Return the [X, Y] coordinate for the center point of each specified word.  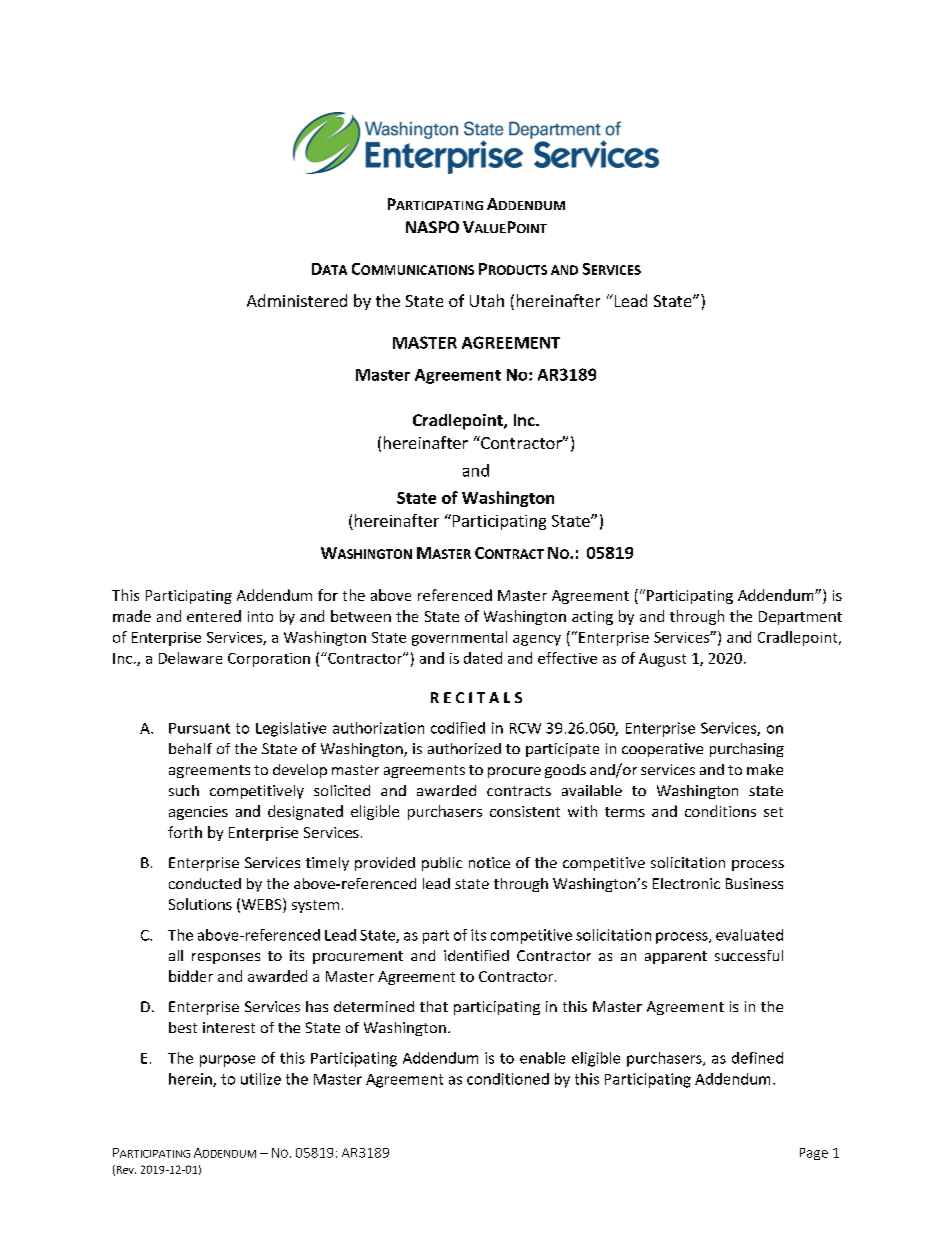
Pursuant [199, 728]
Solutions [200, 904]
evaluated [749, 935]
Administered [297, 300]
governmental [459, 638]
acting [592, 618]
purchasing [747, 750]
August [662, 660]
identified [476, 955]
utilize [261, 1079]
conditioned [508, 1079]
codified [458, 728]
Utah [487, 300]
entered [214, 616]
